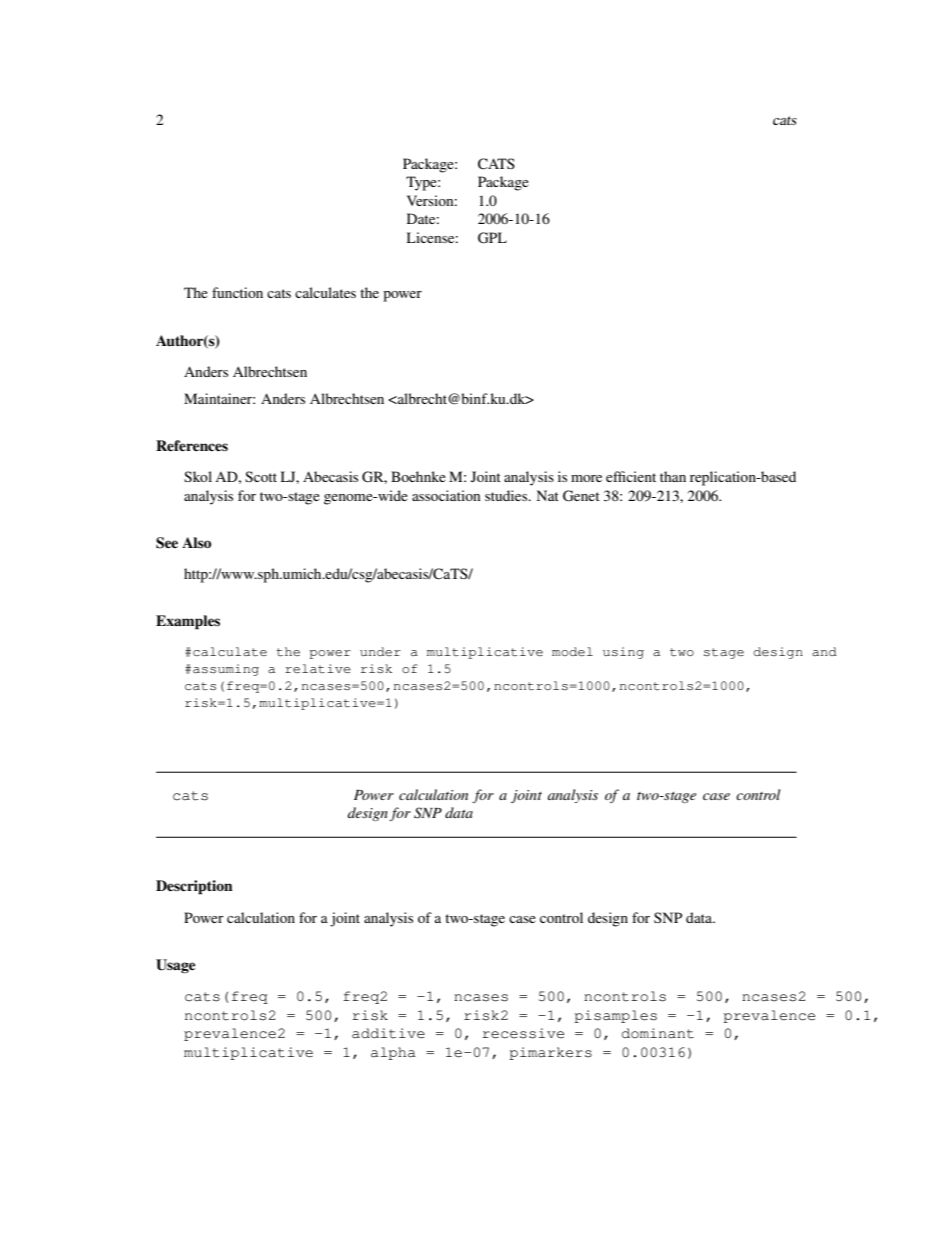 The height and width of the screenshot is (1233, 952). Describe the element at coordinates (658, 1033) in the screenshot. I see `dominant` at that location.
